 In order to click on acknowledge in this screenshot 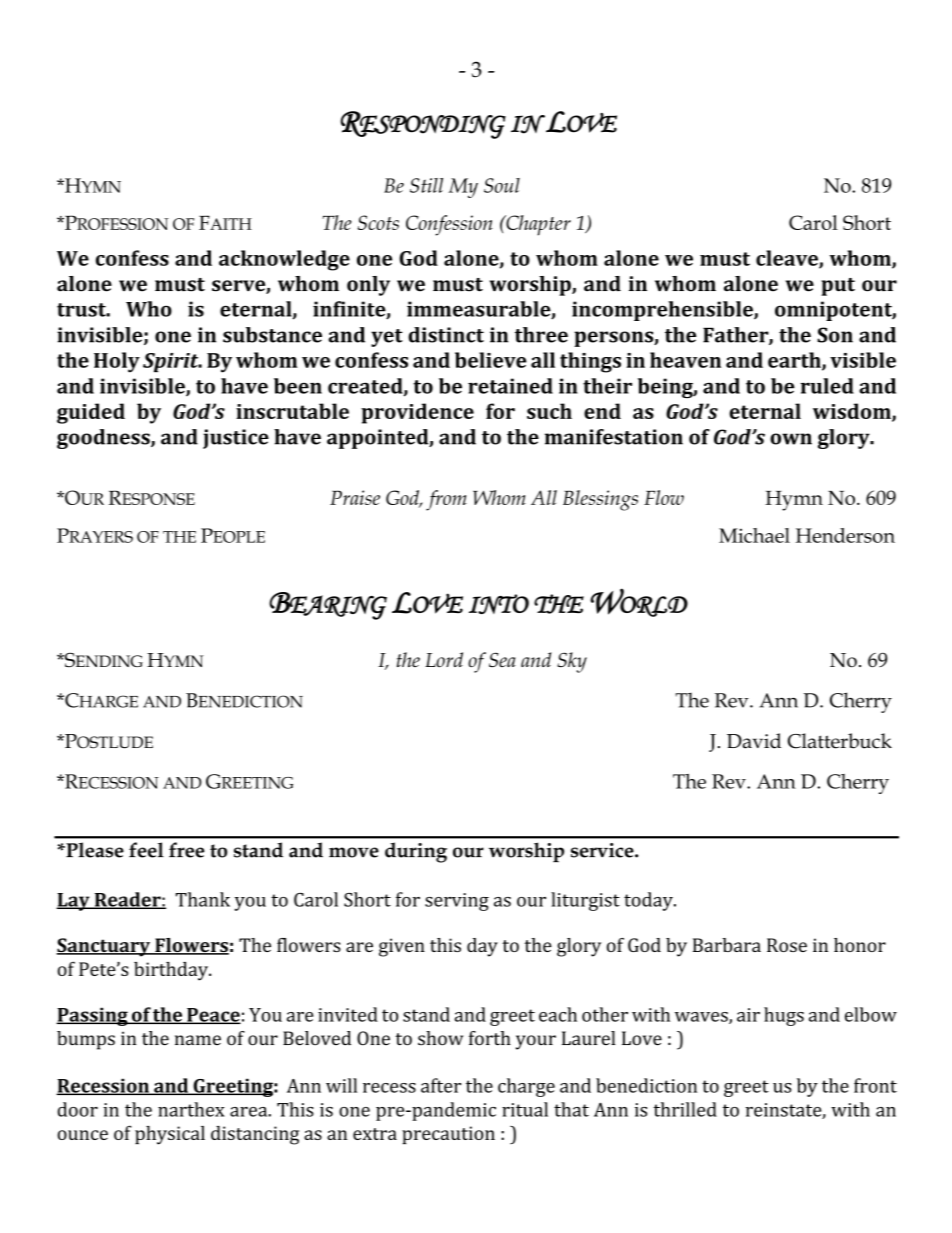, I will do `click(284, 260)`.
